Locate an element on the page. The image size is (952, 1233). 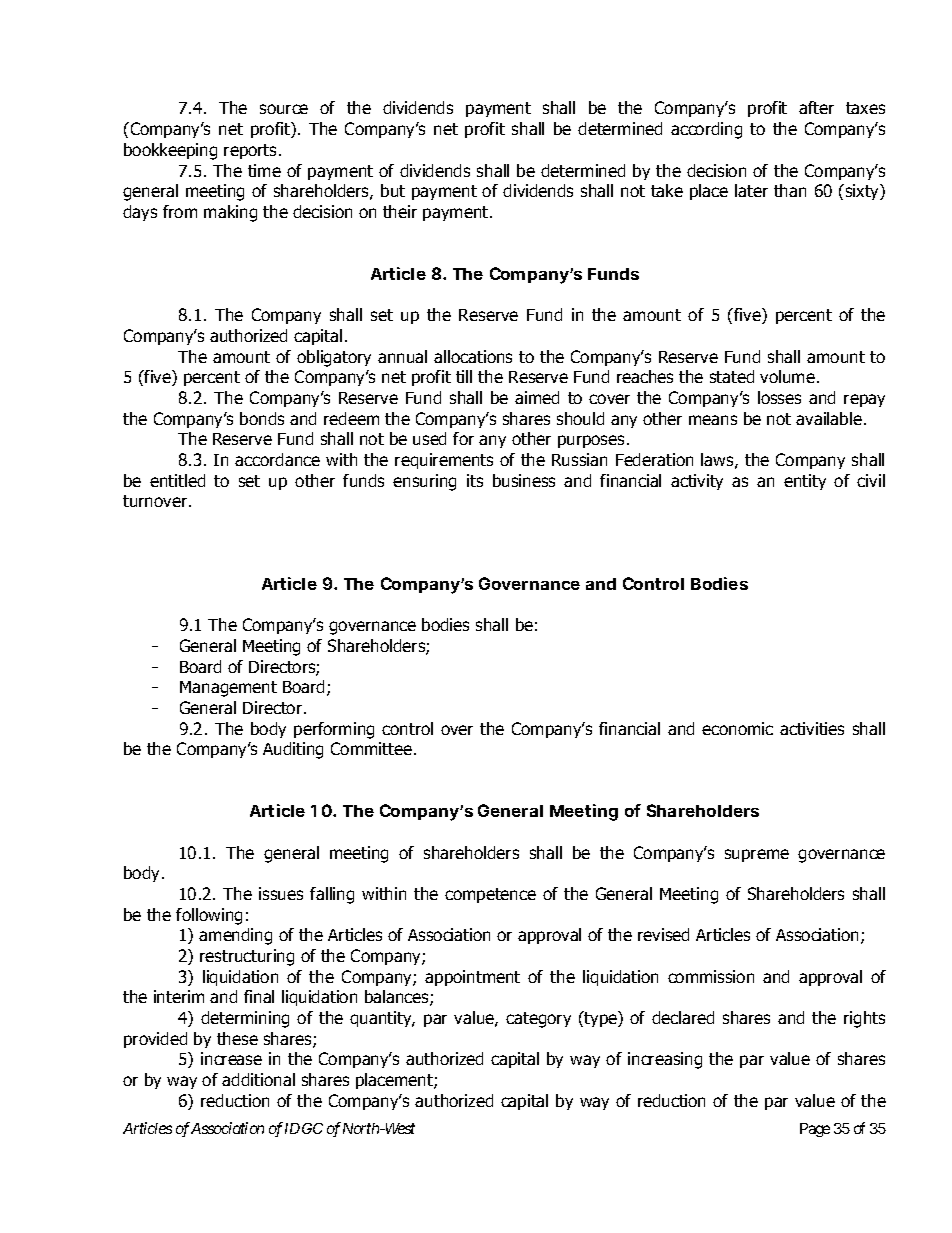
business is located at coordinates (524, 480).
